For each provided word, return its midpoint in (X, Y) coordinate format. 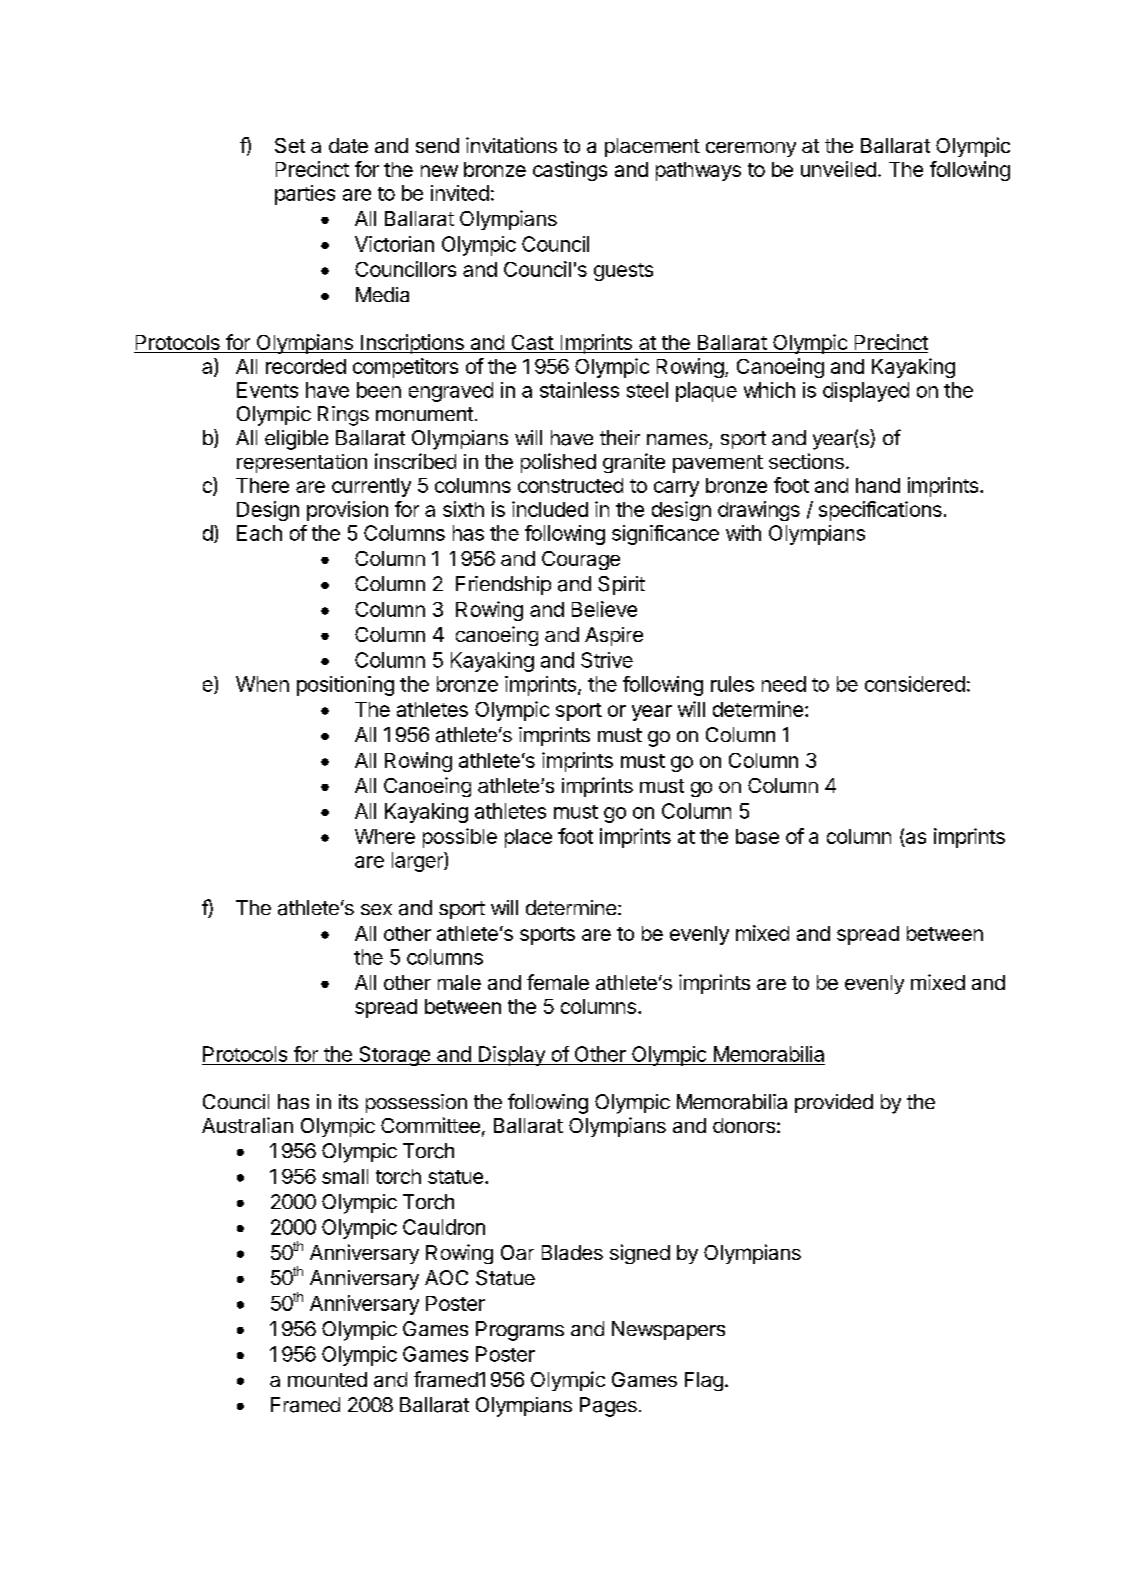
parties (305, 195)
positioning (345, 686)
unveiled (838, 169)
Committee (430, 1125)
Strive (607, 660)
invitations (511, 145)
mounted (327, 1379)
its (348, 1101)
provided (834, 1103)
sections (806, 461)
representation (302, 463)
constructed (570, 485)
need (784, 684)
